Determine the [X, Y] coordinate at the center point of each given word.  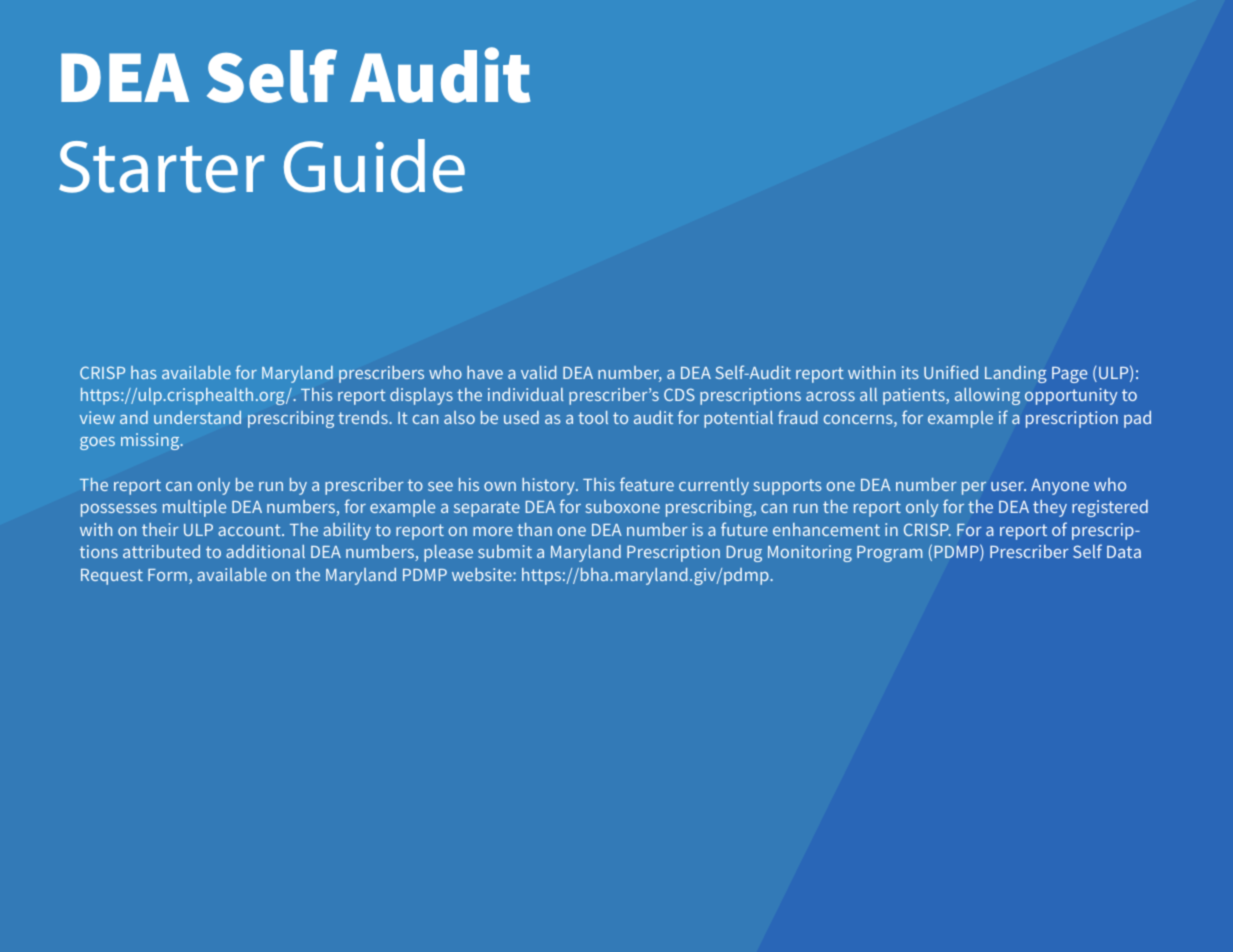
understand [197, 417]
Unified [951, 372]
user [1008, 486]
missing [151, 441]
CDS [679, 394]
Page [1069, 375]
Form [167, 575]
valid [538, 372]
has [144, 372]
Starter [161, 167]
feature [647, 484]
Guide [374, 166]
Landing [1015, 374]
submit [505, 551]
